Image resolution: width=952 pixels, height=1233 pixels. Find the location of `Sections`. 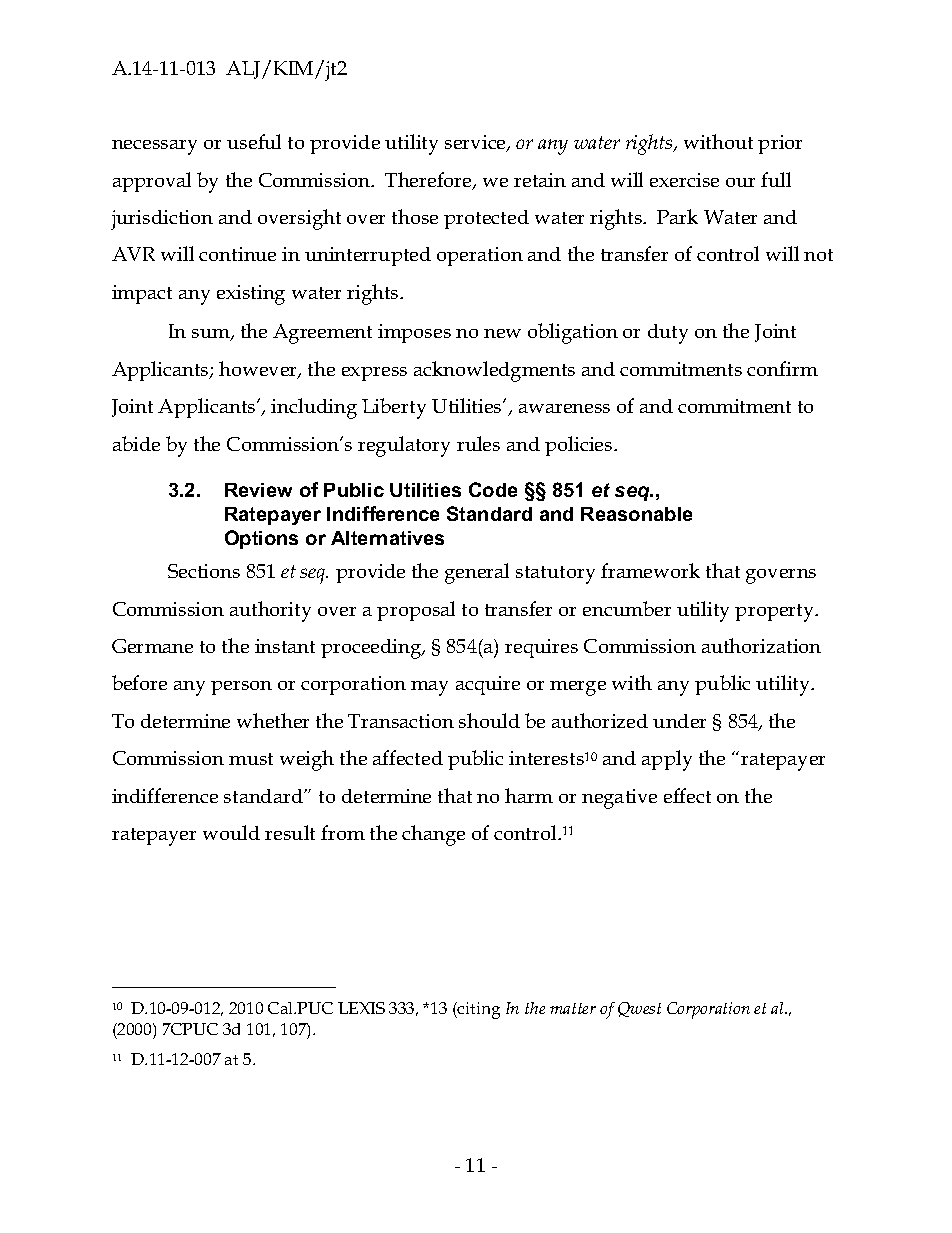

Sections is located at coordinates (204, 571).
